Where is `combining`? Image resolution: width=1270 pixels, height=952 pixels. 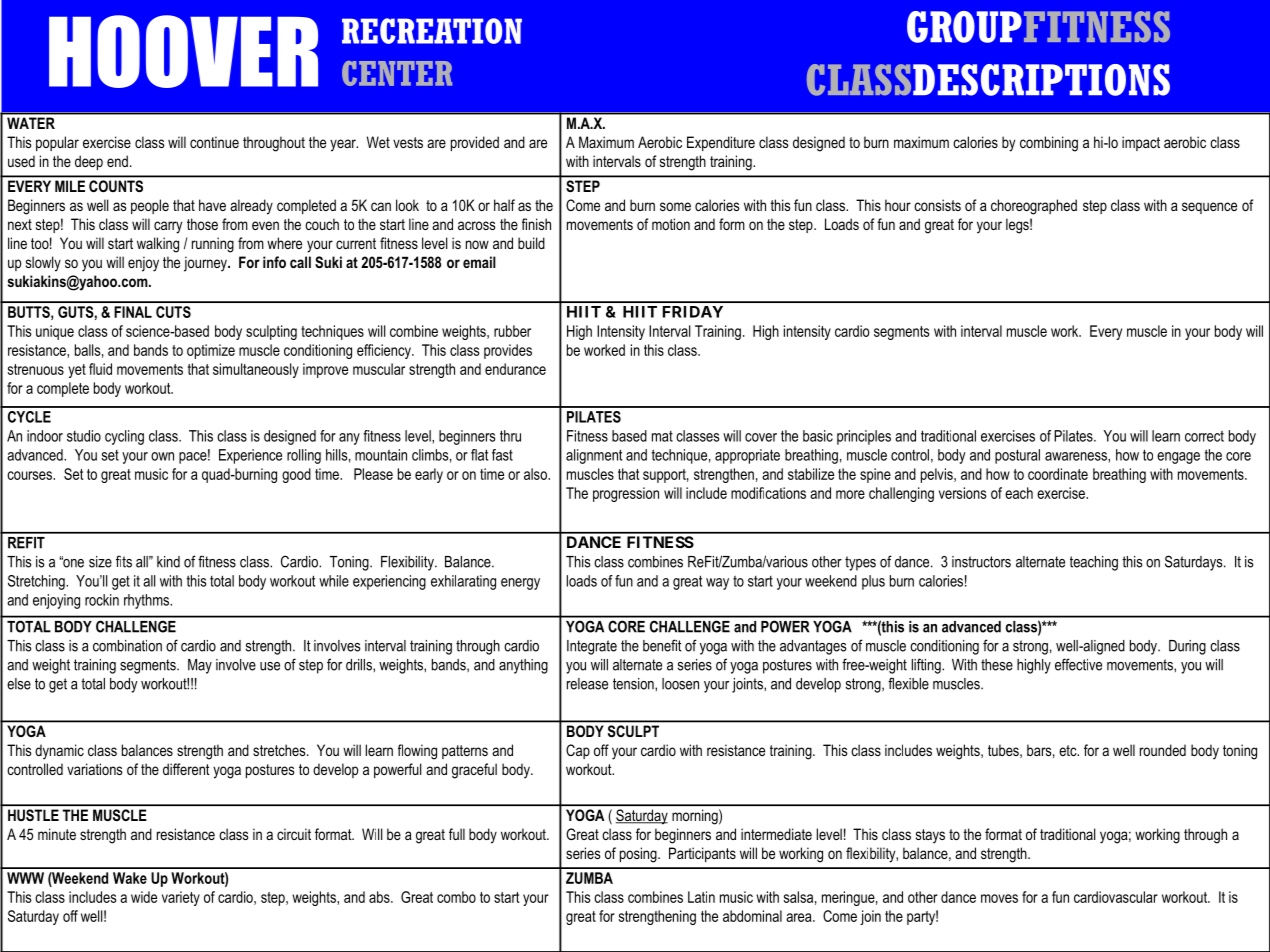 combining is located at coordinates (1049, 144).
